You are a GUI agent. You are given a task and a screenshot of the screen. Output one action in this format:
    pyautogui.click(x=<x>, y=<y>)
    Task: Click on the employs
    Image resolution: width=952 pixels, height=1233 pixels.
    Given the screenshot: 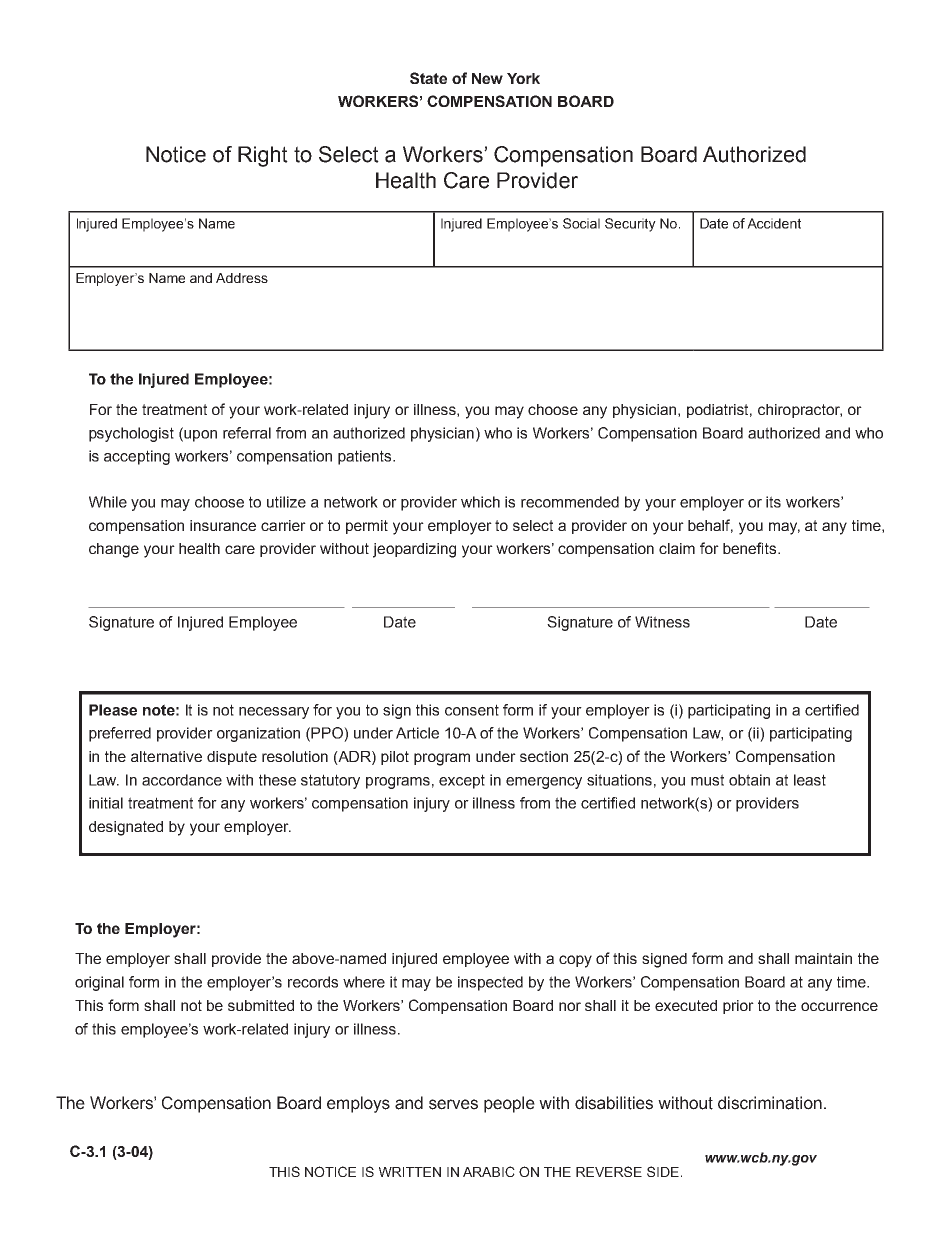 What is the action you would take?
    pyautogui.click(x=358, y=1104)
